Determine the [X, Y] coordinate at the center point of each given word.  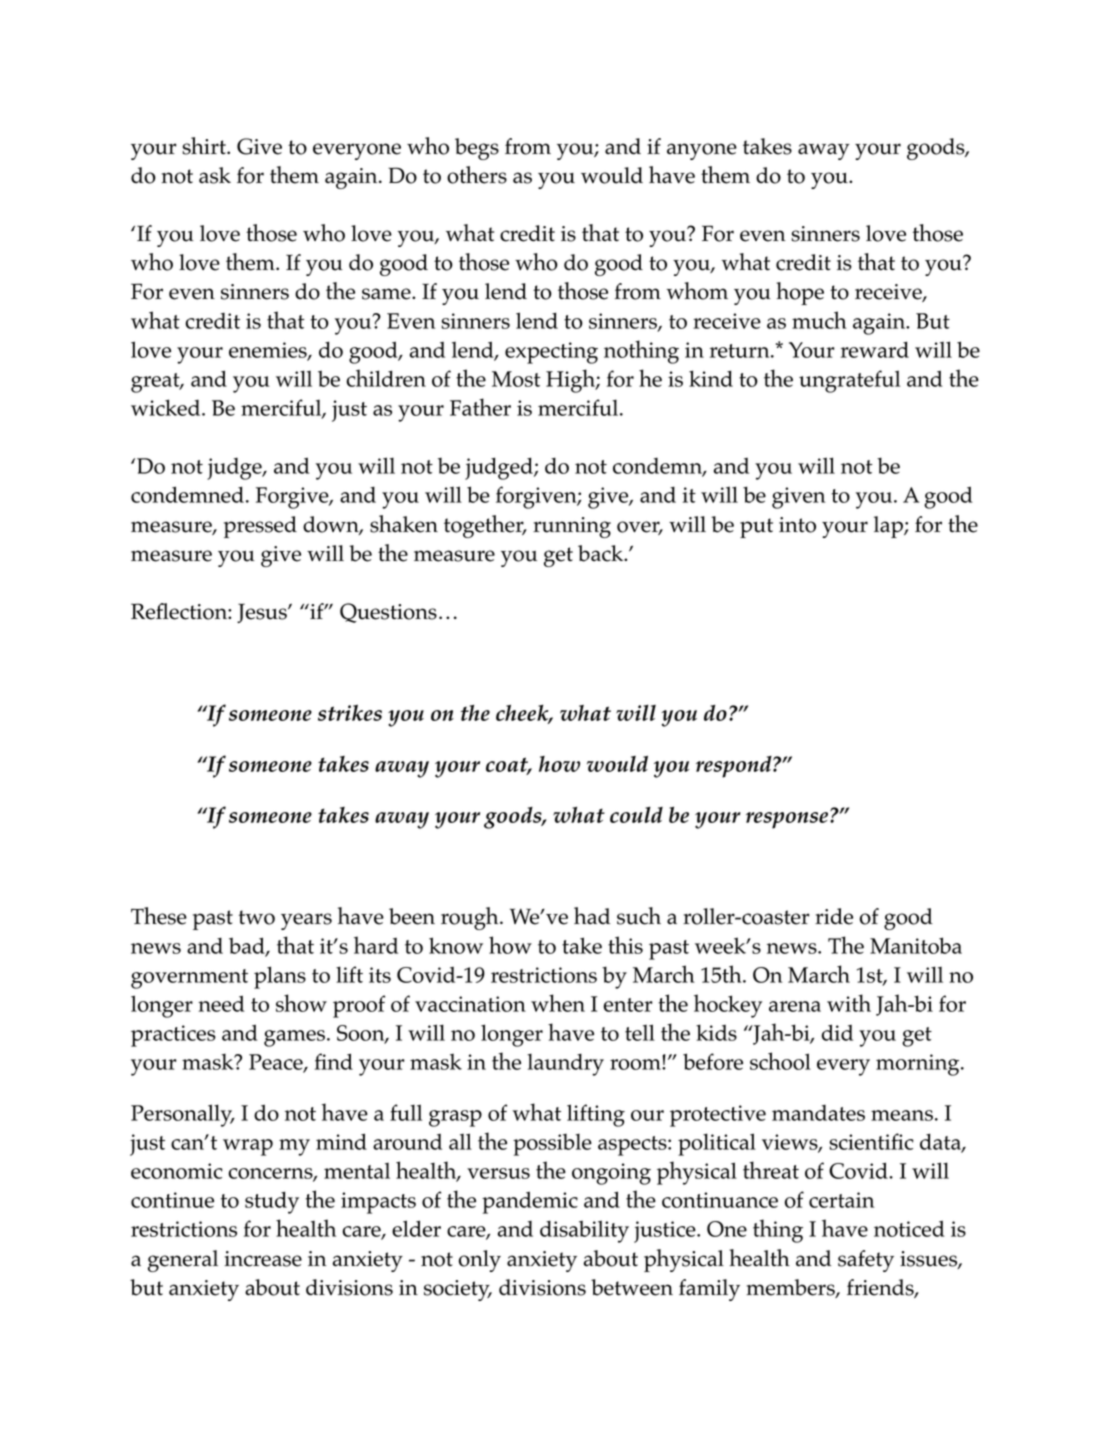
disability [584, 1231]
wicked [167, 407]
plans [280, 977]
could [636, 815]
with [849, 1003]
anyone [702, 151]
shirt [205, 146]
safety [866, 1261]
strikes [350, 712]
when [558, 1003]
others [477, 175]
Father [480, 407]
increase [263, 1259]
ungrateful [849, 381]
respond [735, 767]
